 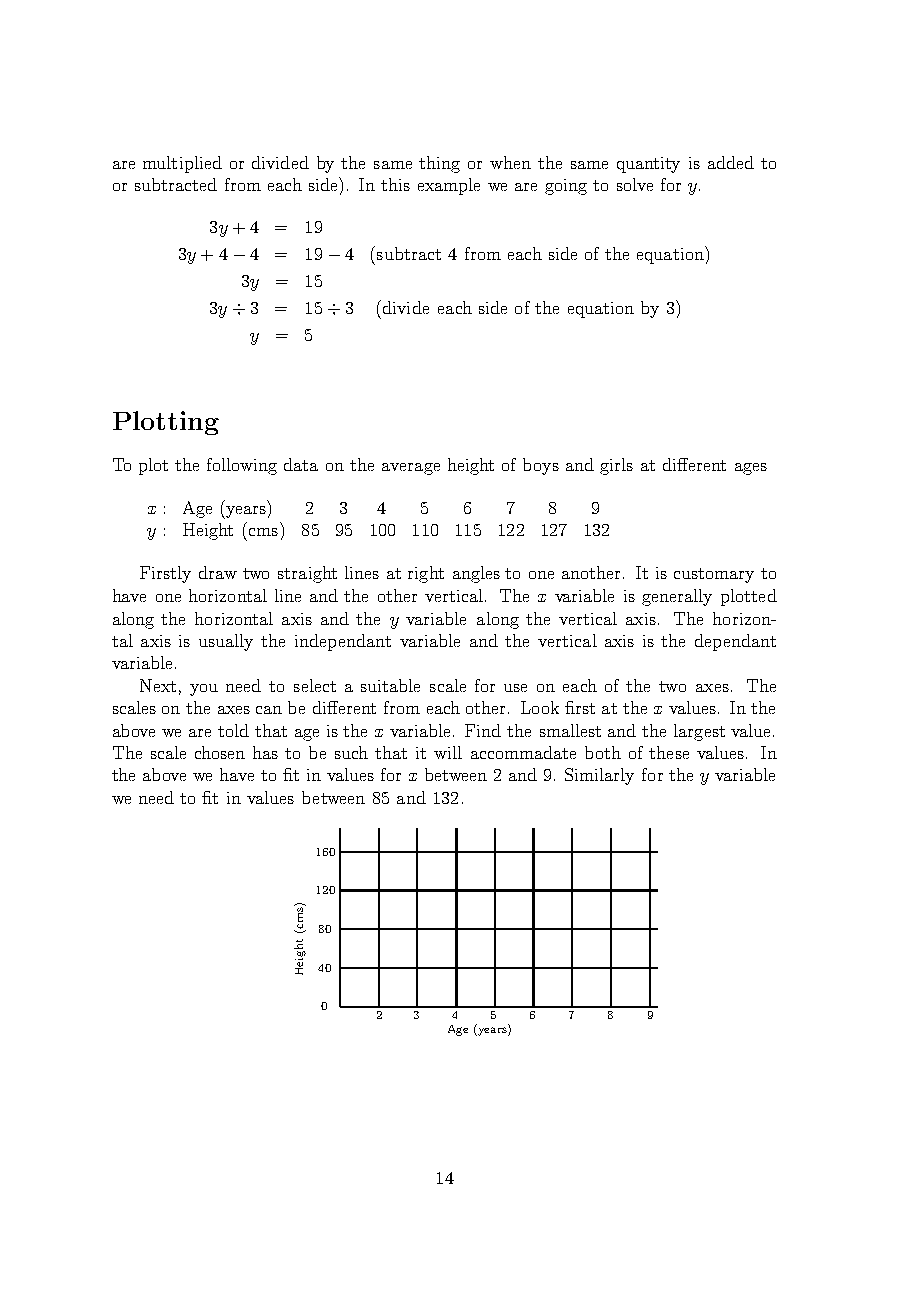 What do you see at coordinates (648, 165) in the document?
I see `quantity` at bounding box center [648, 165].
